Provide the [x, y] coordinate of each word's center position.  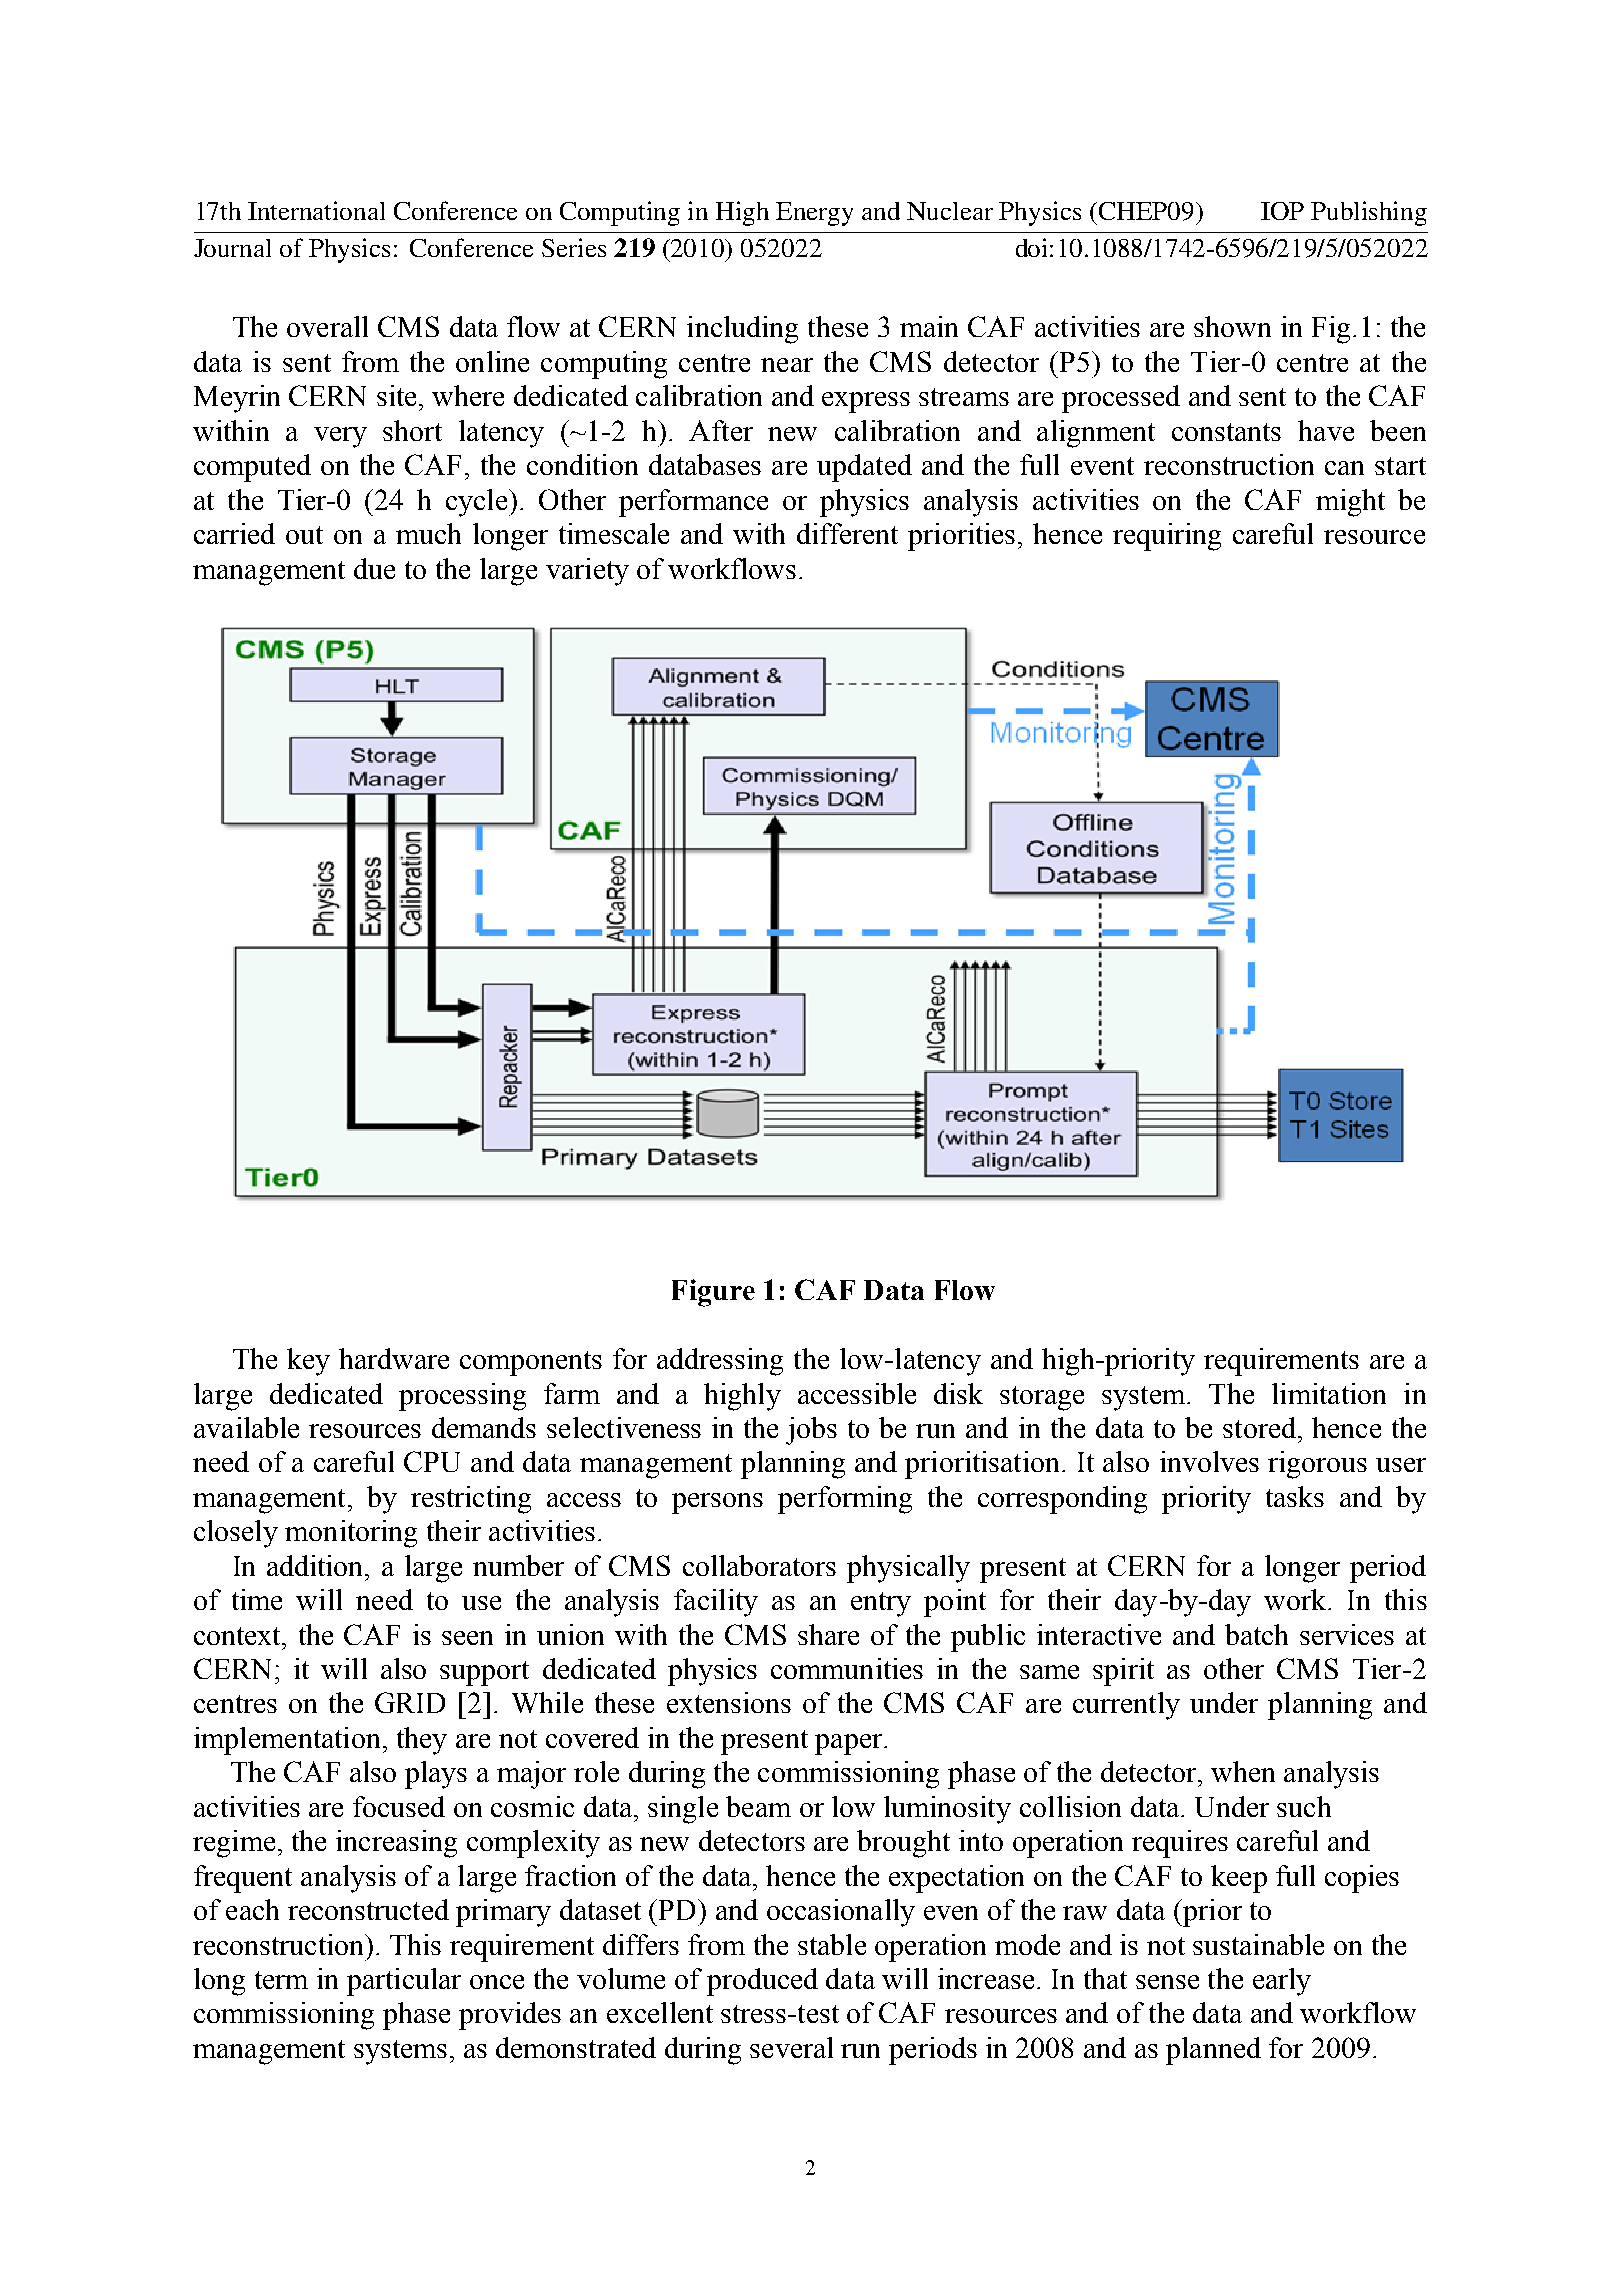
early [1282, 1982]
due [374, 568]
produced [762, 1982]
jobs [811, 1431]
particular [404, 1982]
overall [327, 326]
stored [1259, 1427]
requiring [1167, 537]
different [847, 533]
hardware [394, 1358]
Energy [814, 214]
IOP [1282, 211]
